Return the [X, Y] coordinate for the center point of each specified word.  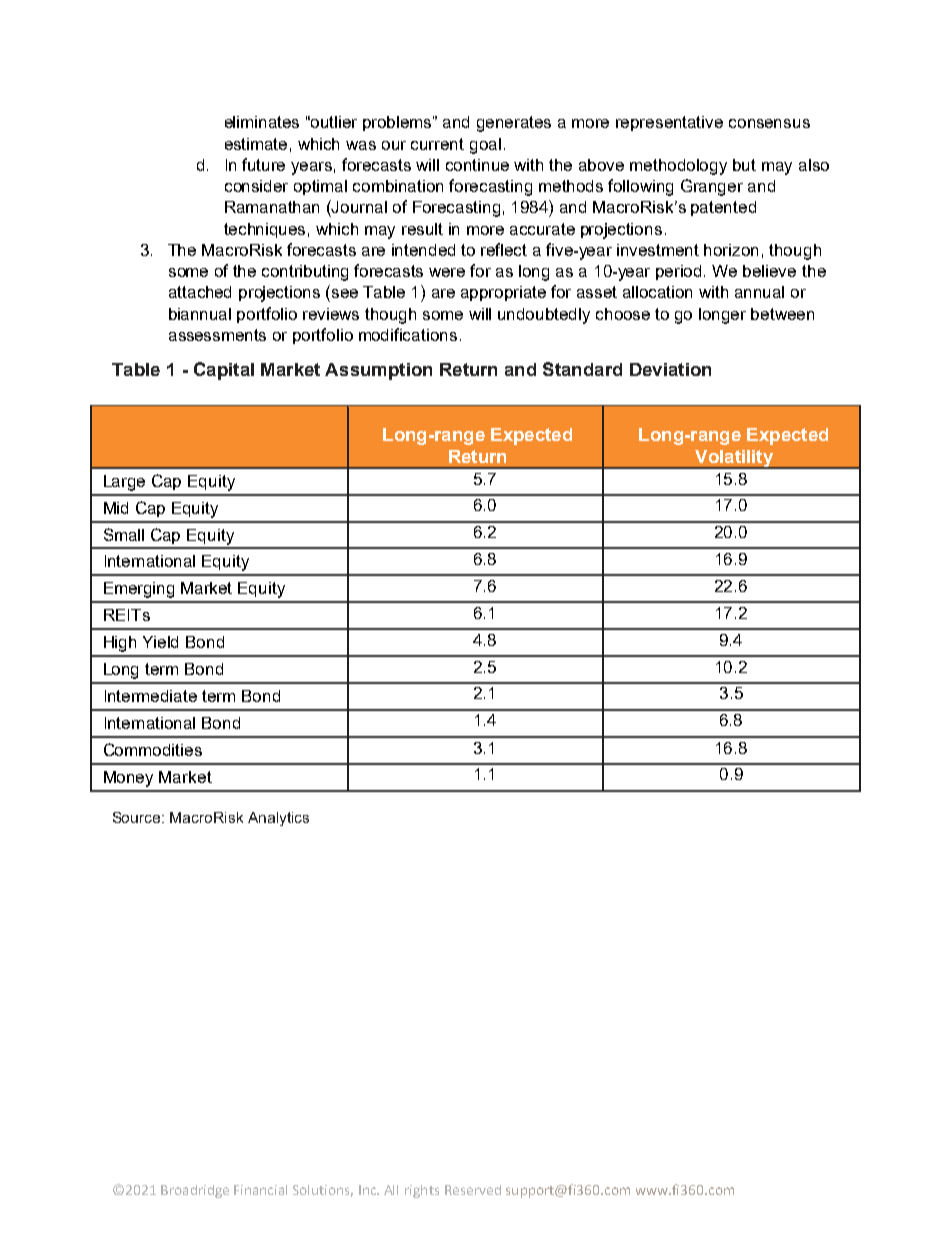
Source [138, 817]
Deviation [670, 369]
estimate [256, 144]
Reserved [473, 1190]
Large [124, 483]
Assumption [378, 371]
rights [422, 1191]
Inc [369, 1190]
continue [477, 165]
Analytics [278, 819]
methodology [678, 167]
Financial [260, 1190]
